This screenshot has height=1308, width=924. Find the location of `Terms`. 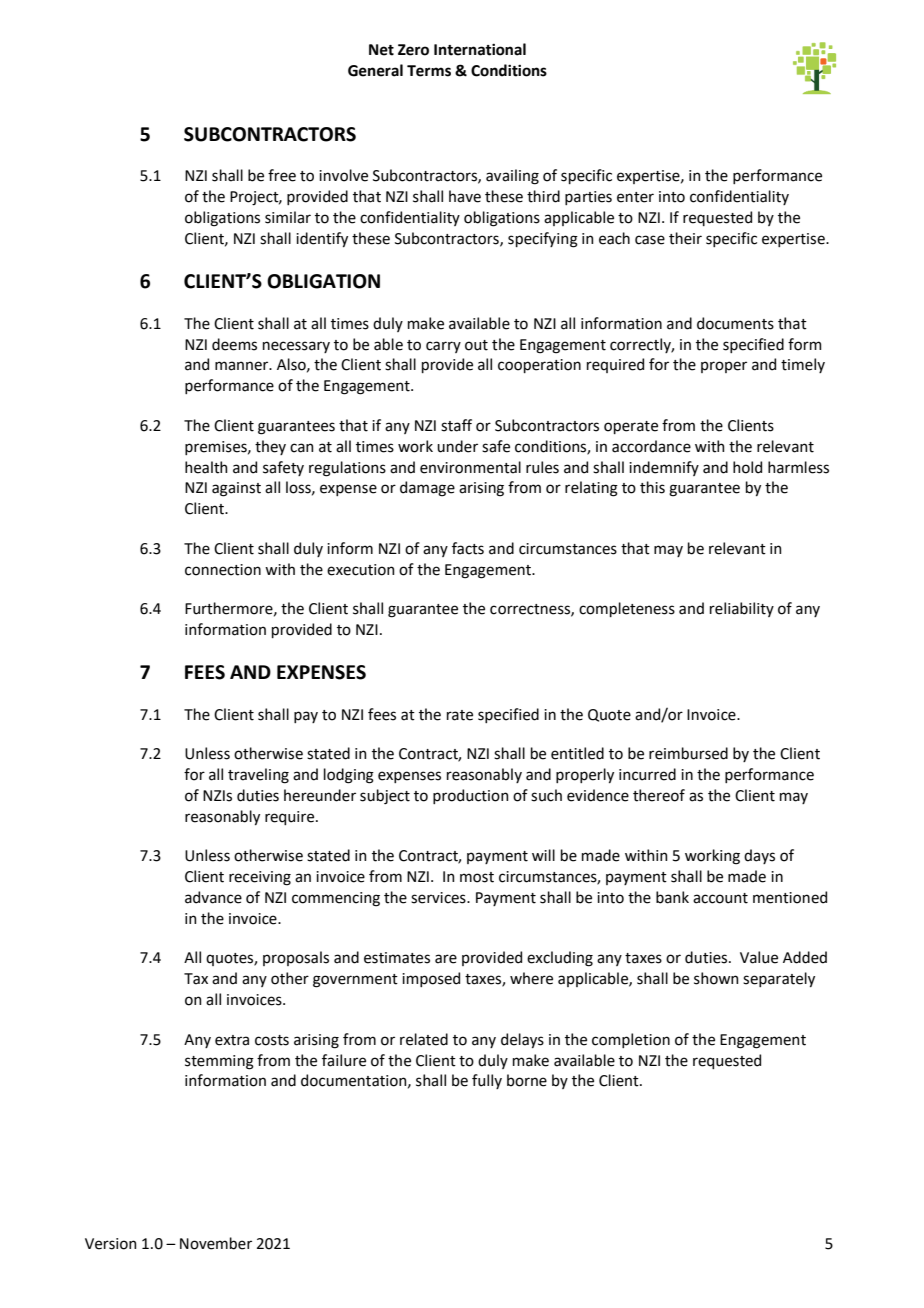

Terms is located at coordinates (429, 71).
